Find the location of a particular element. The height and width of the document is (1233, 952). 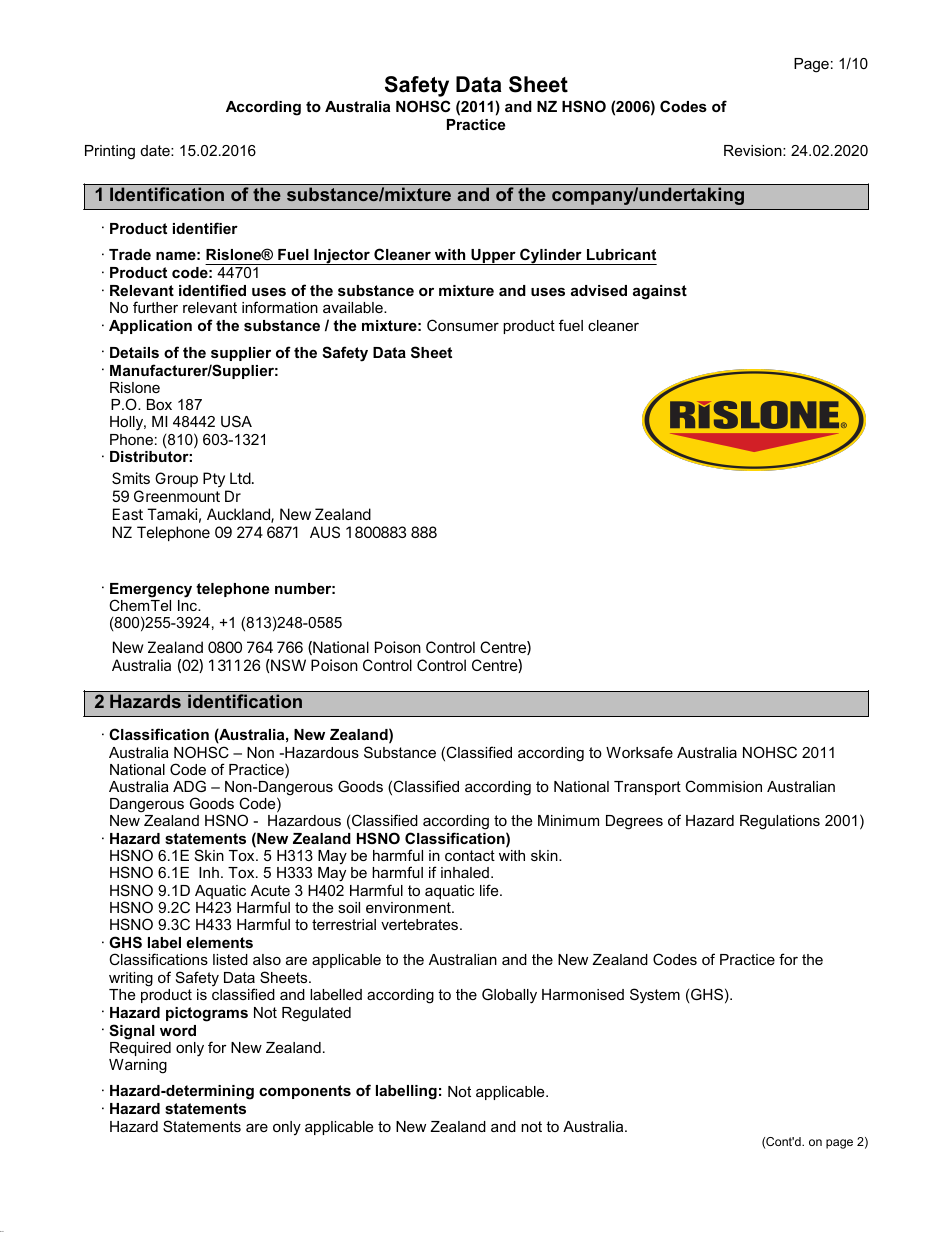

Commision is located at coordinates (723, 786).
